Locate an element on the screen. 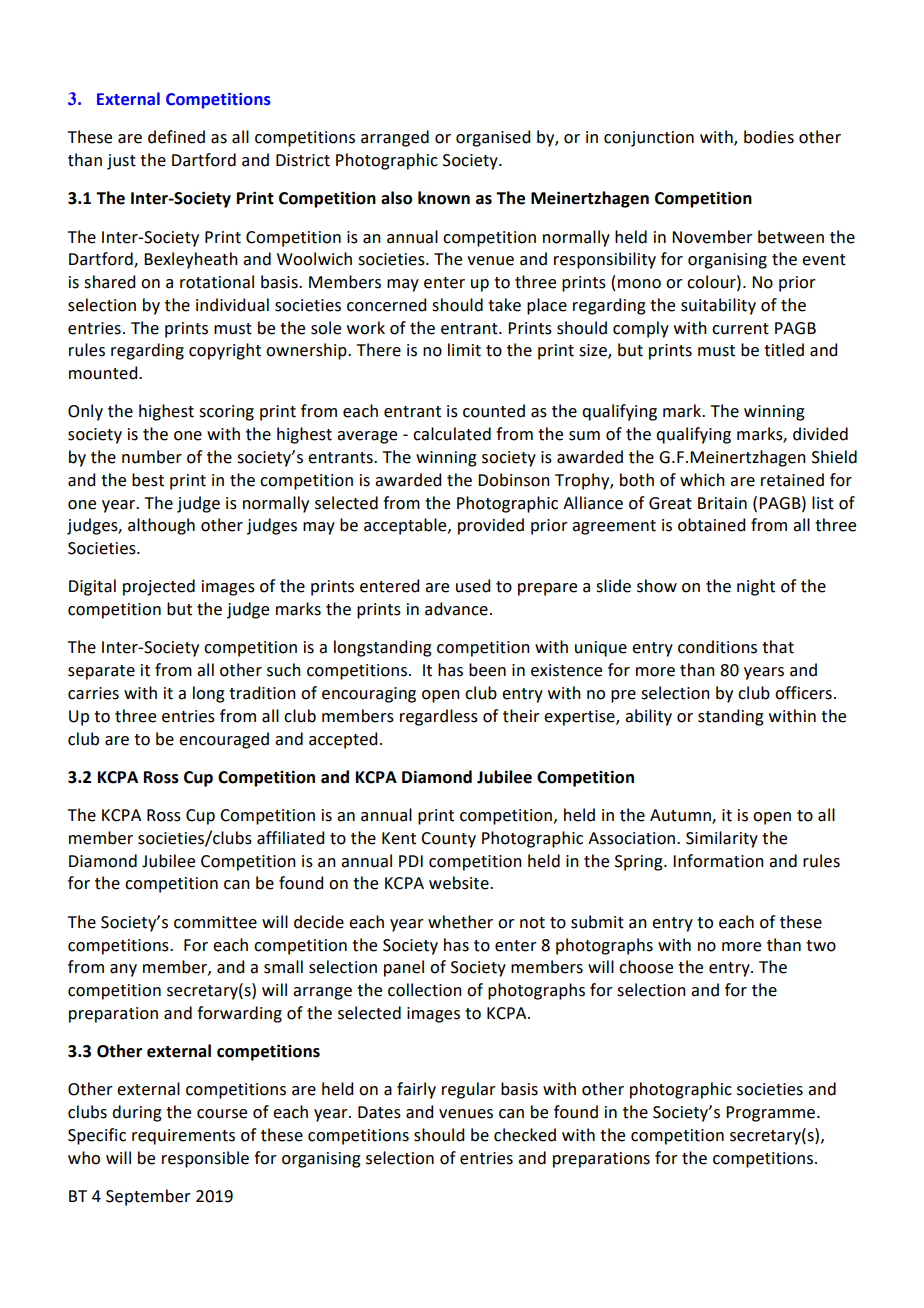  checked is located at coordinates (525, 1135).
